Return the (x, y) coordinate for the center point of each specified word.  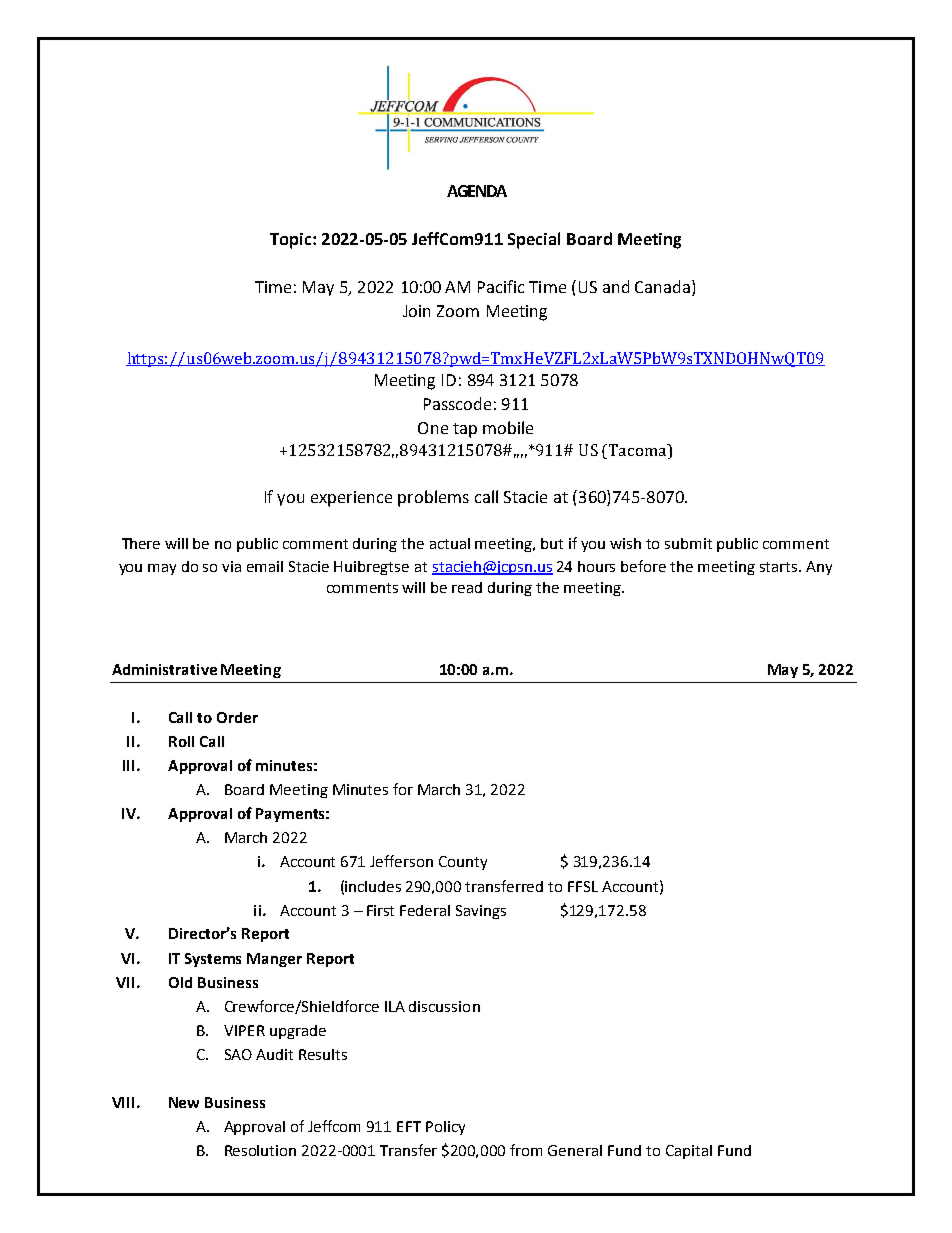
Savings (481, 912)
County (463, 863)
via (231, 566)
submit (688, 543)
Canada (664, 288)
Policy (445, 1128)
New (184, 1102)
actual (450, 543)
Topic (292, 241)
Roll (181, 741)
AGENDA (477, 191)
